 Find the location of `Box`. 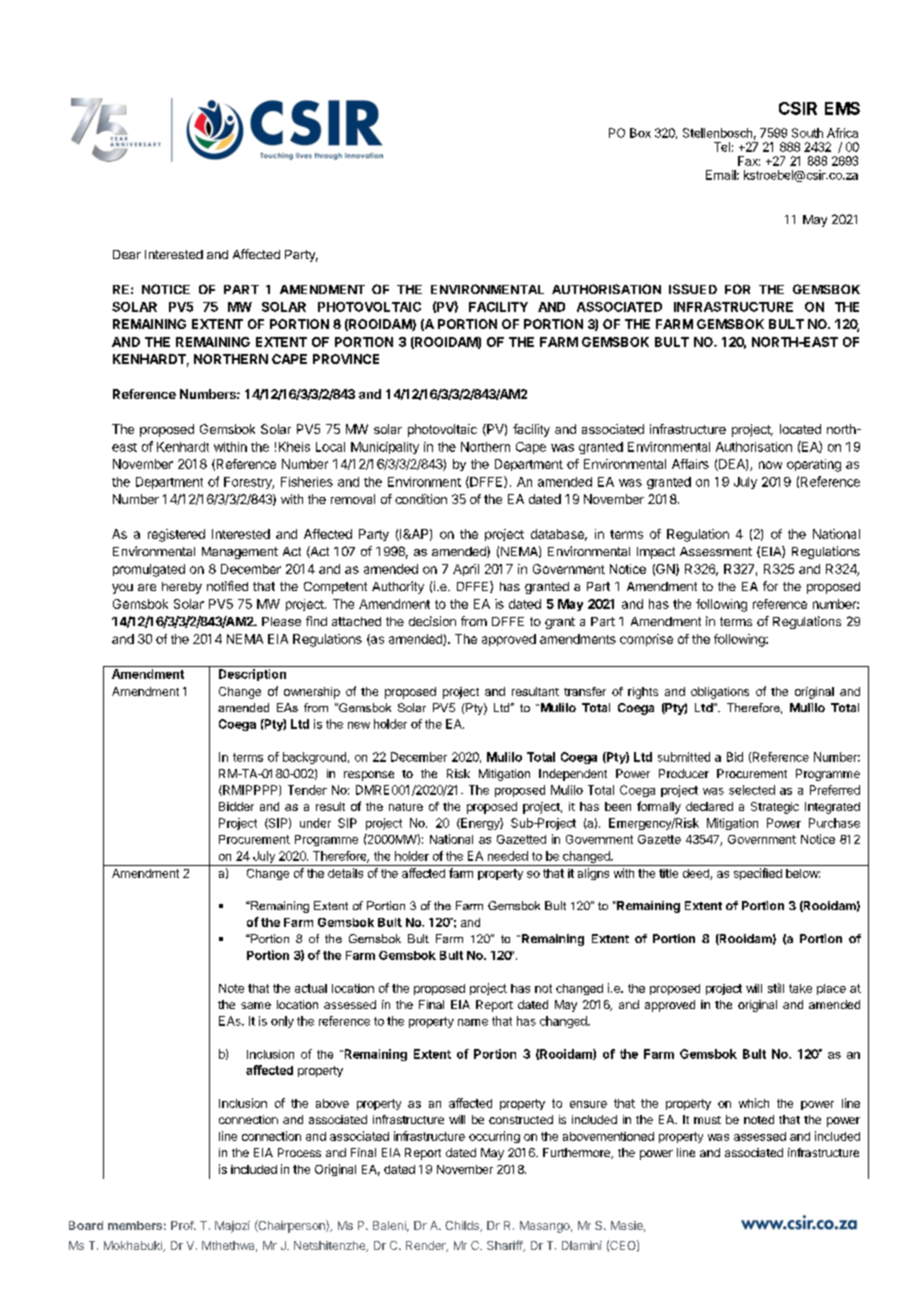

Box is located at coordinates (640, 133).
